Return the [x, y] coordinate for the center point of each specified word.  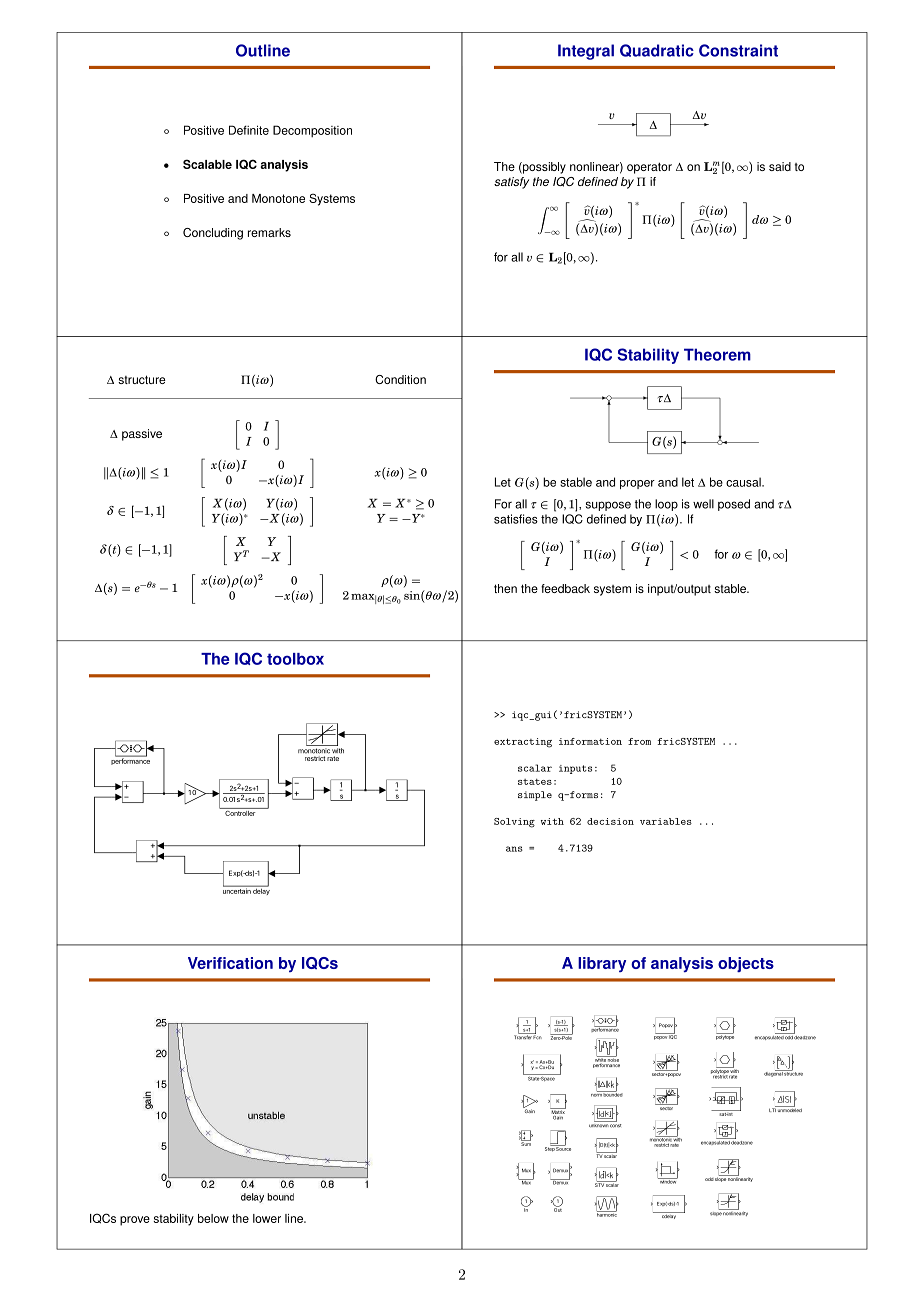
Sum [526, 1143]
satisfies [516, 519]
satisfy [511, 183]
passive [142, 435]
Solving [514, 823]
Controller [240, 812]
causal [744, 482]
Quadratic [657, 50]
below [213, 1218]
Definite [249, 130]
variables [666, 821]
